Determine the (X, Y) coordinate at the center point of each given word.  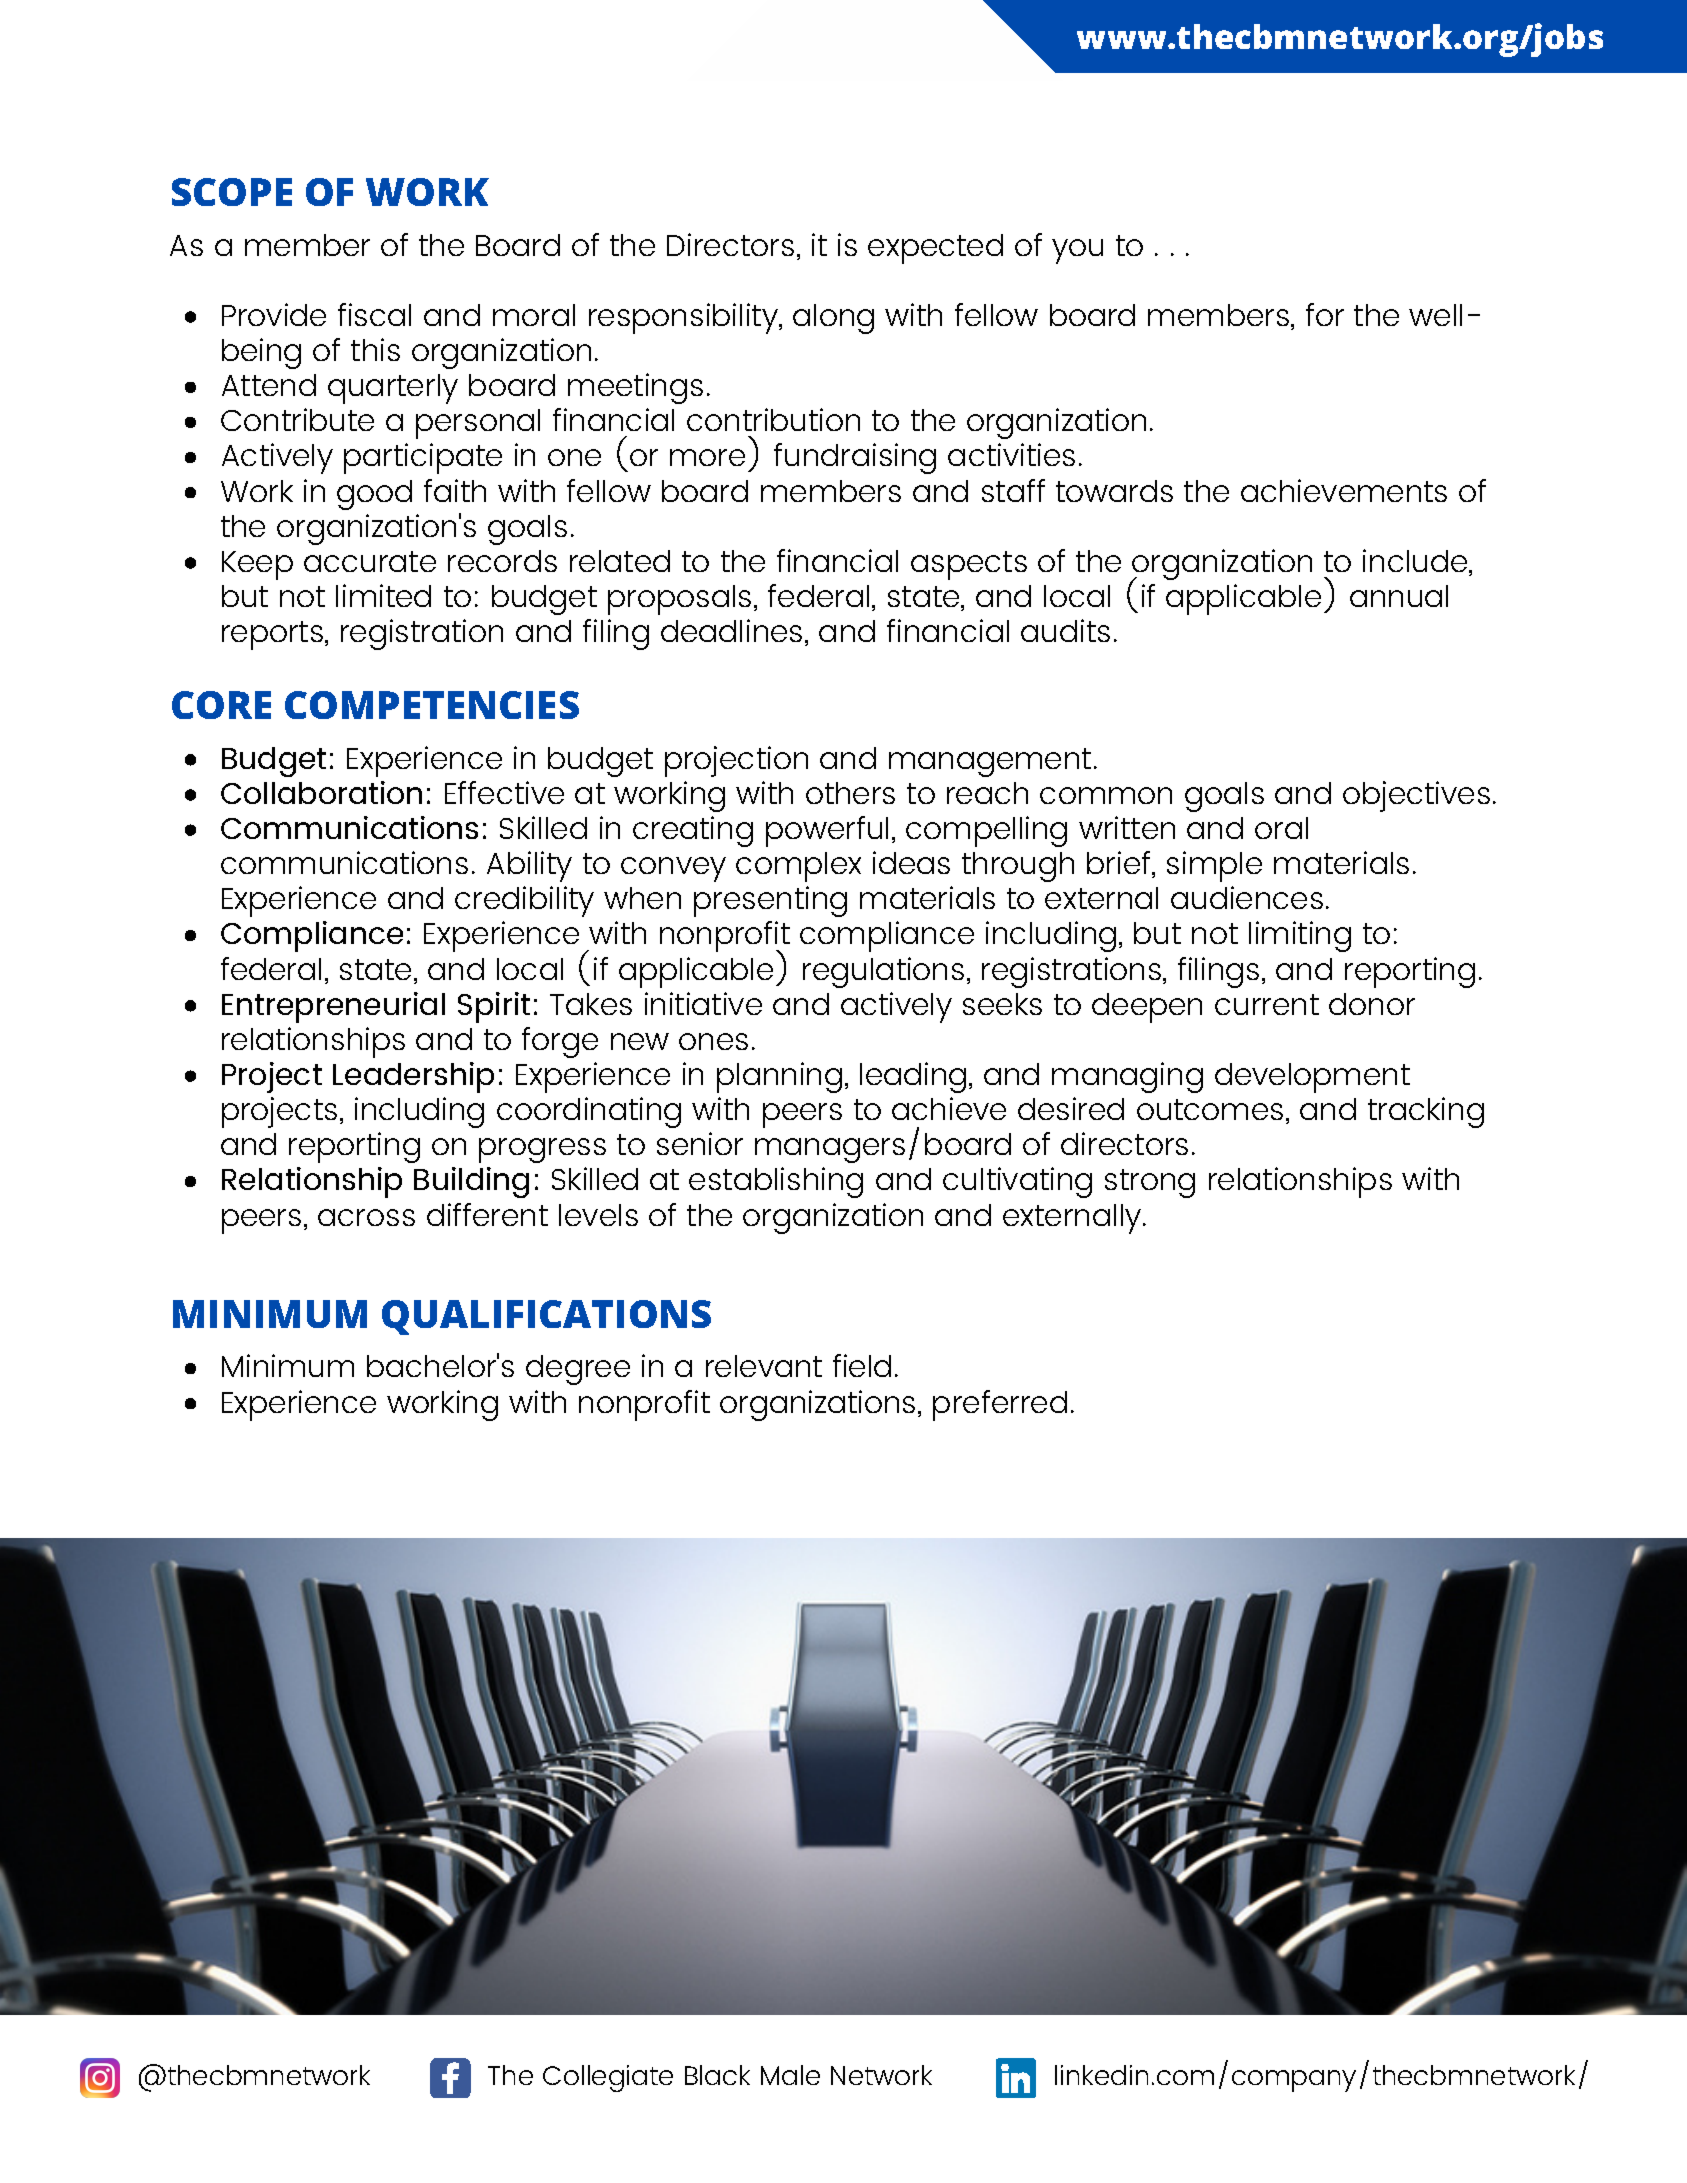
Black (717, 2075)
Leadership (413, 1077)
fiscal (374, 314)
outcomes (1210, 1109)
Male (790, 2075)
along (833, 319)
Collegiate (608, 2078)
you (1077, 251)
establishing (776, 1182)
